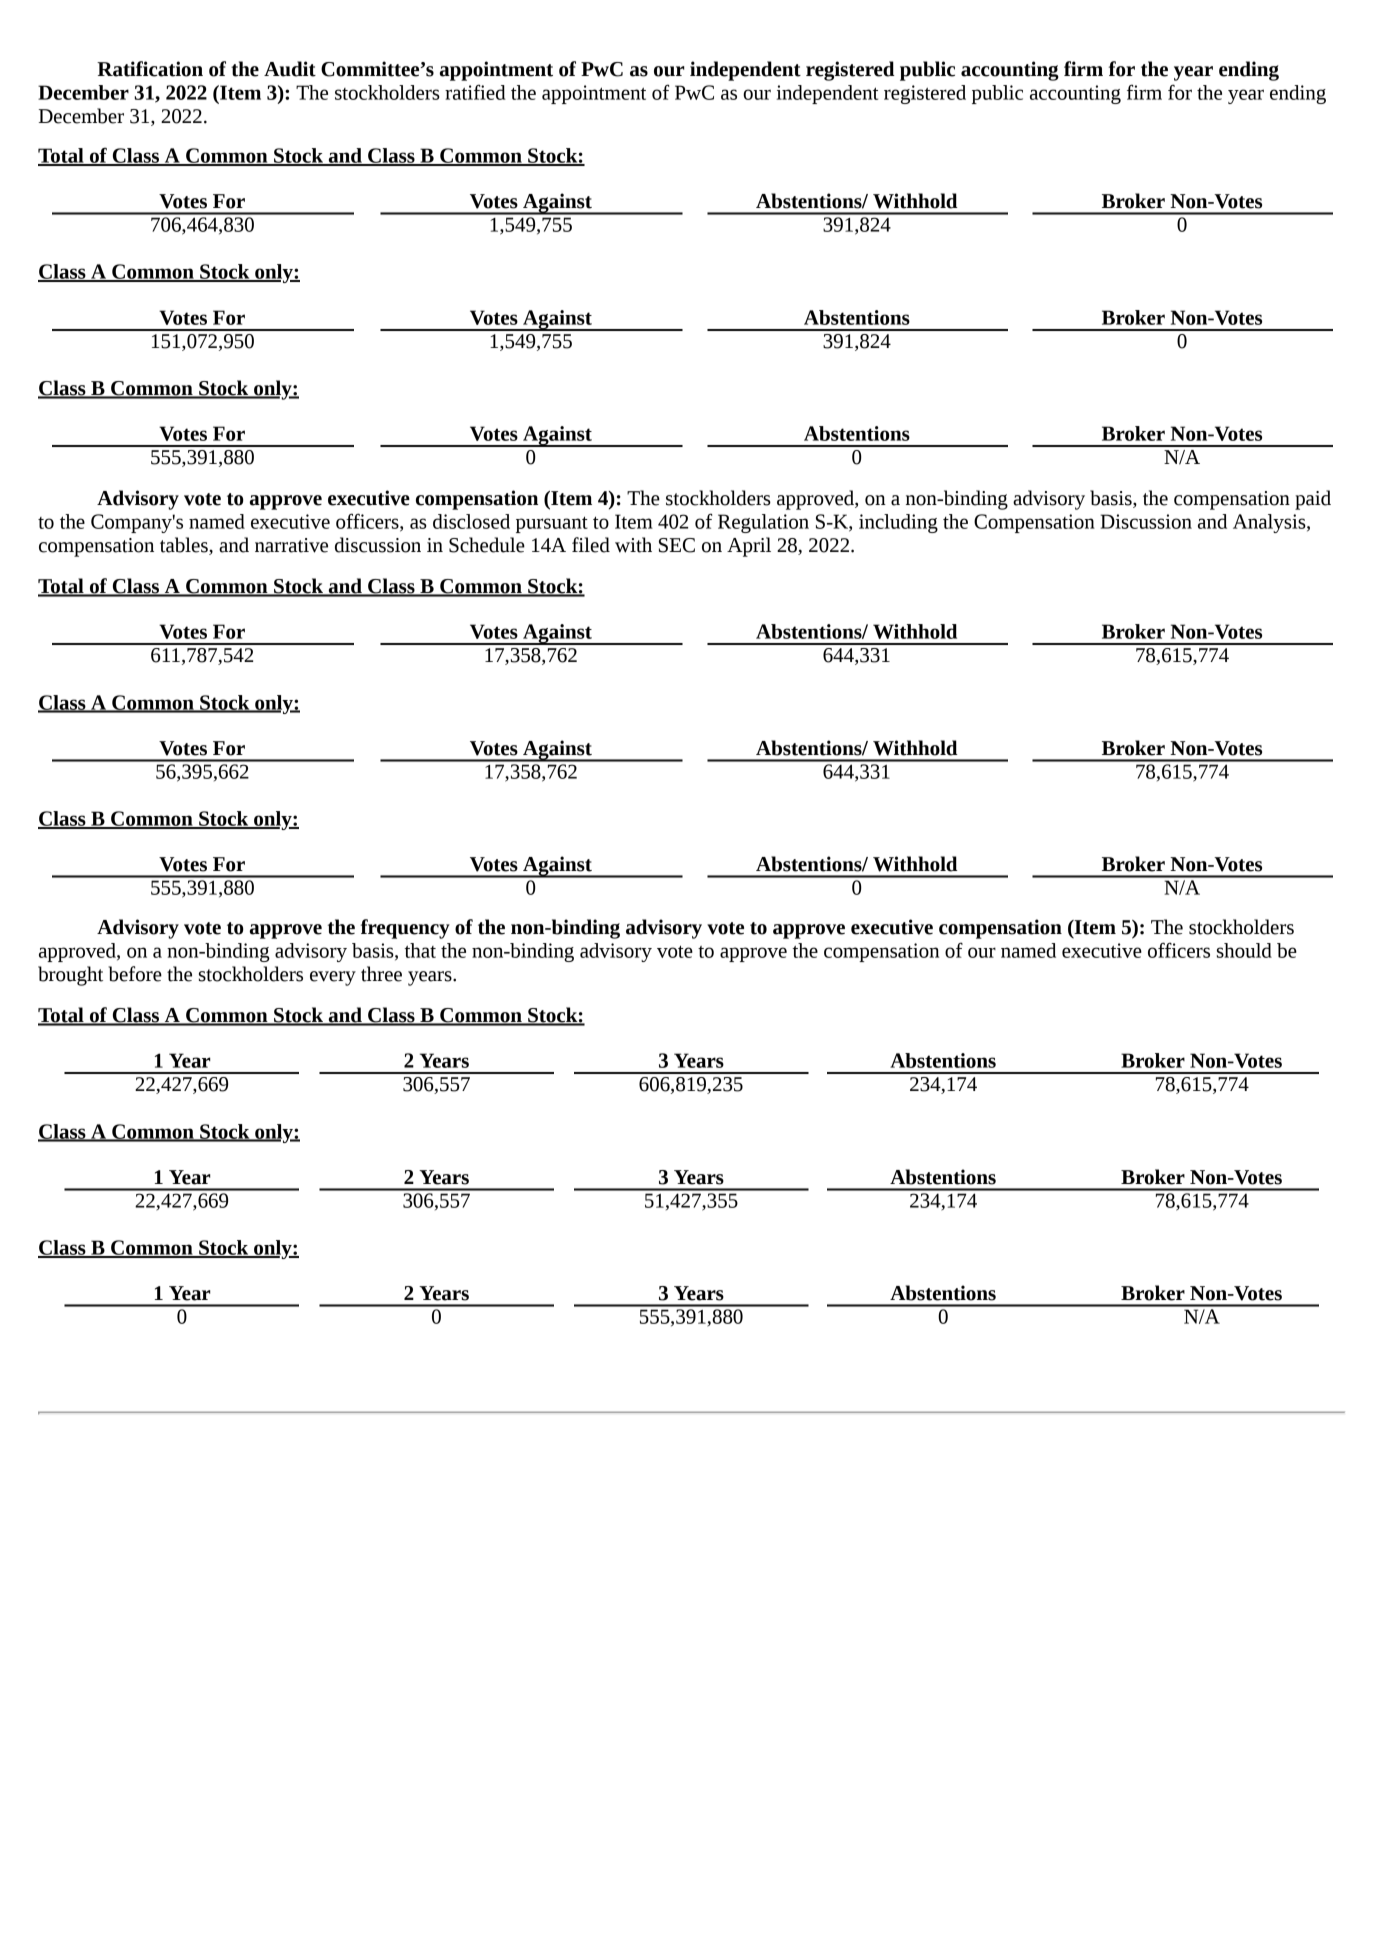  I want to click on should, so click(1244, 950).
